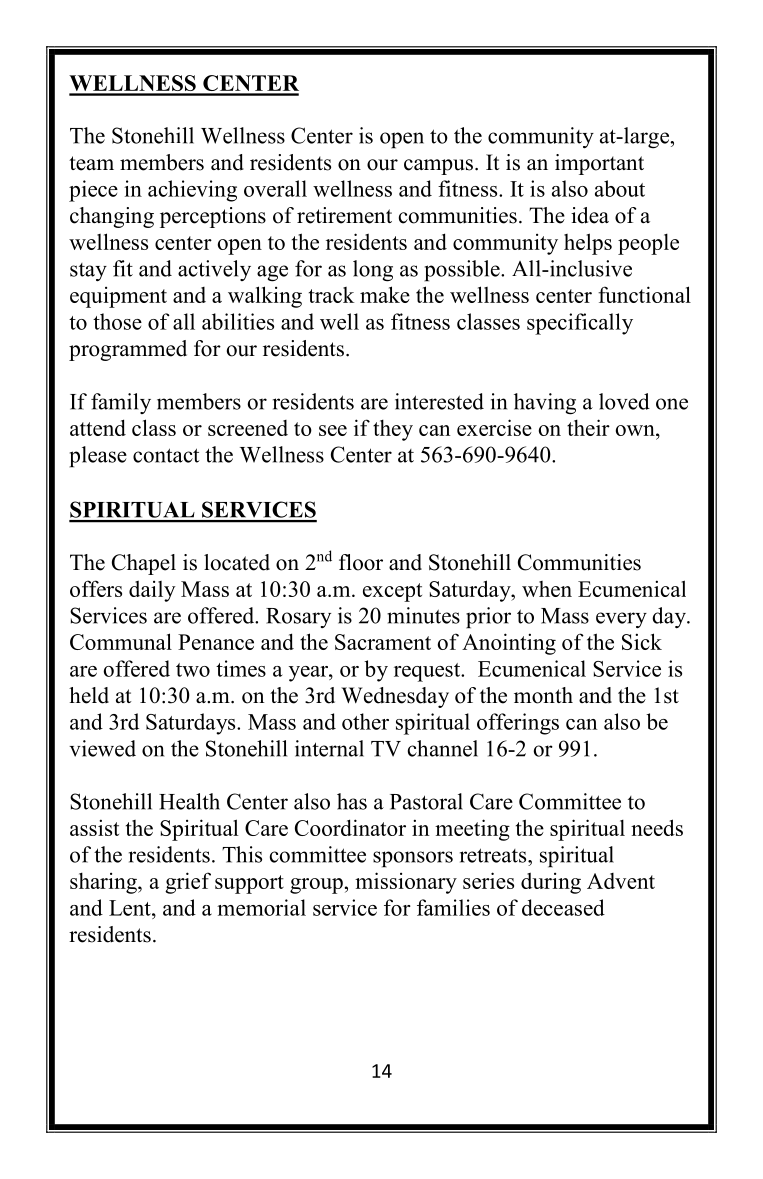 This screenshot has width=763, height=1179. What do you see at coordinates (620, 188) in the screenshot?
I see `about` at bounding box center [620, 188].
